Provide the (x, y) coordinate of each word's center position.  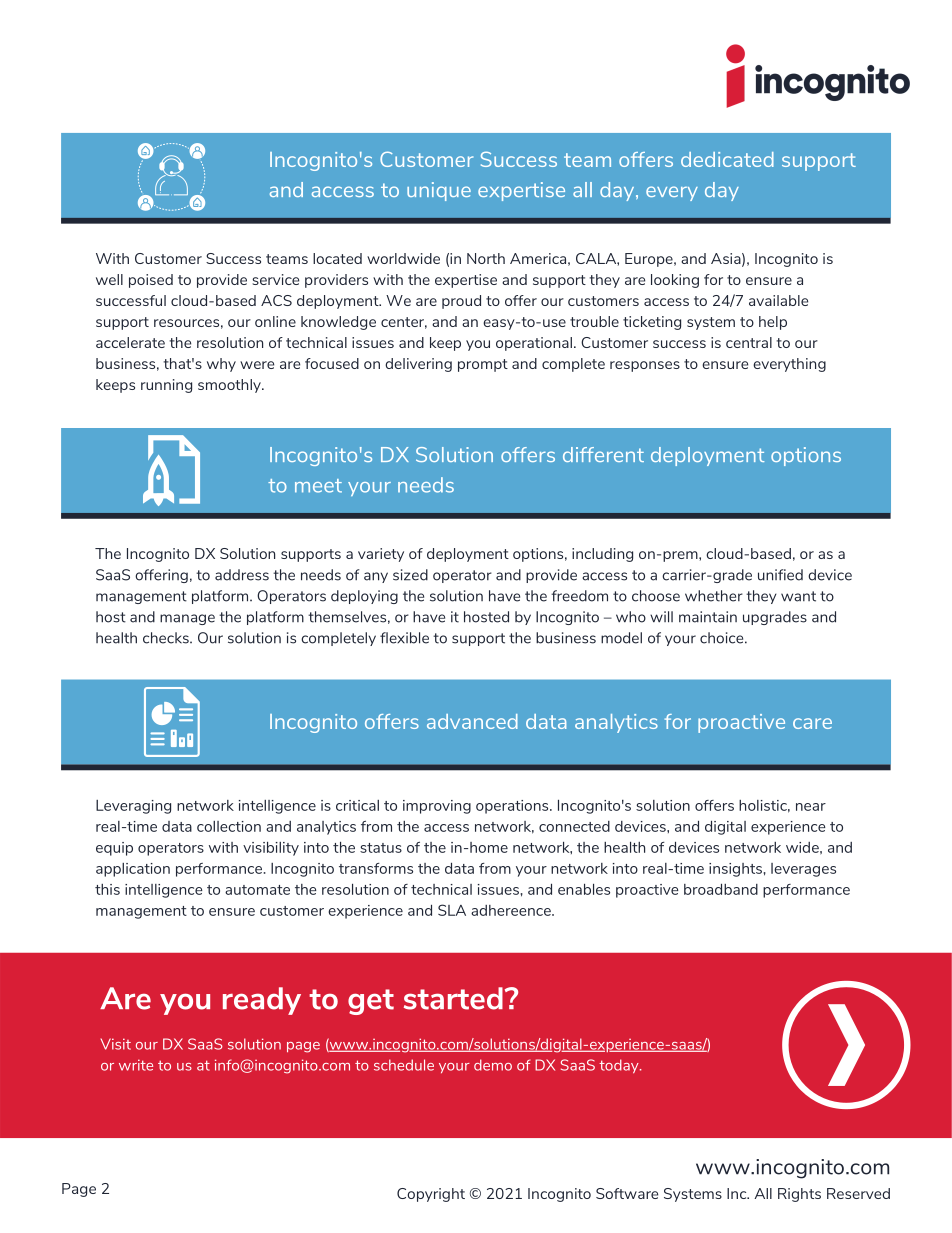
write (136, 1065)
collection (229, 826)
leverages (803, 870)
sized (410, 575)
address (242, 575)
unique (439, 191)
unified (780, 575)
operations (513, 807)
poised (151, 281)
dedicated (727, 159)
